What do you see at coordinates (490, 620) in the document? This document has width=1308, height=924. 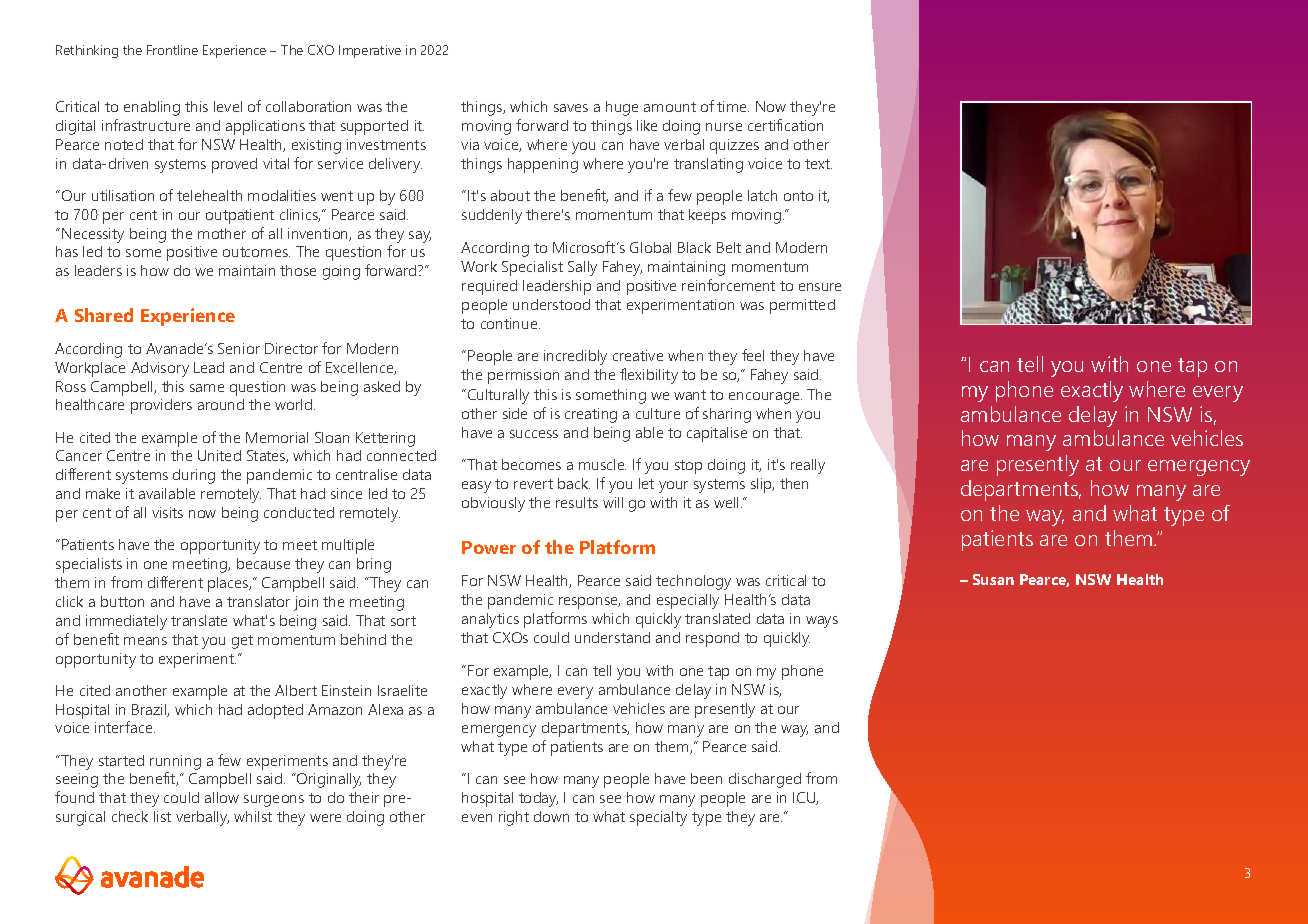 I see `analytics` at bounding box center [490, 620].
